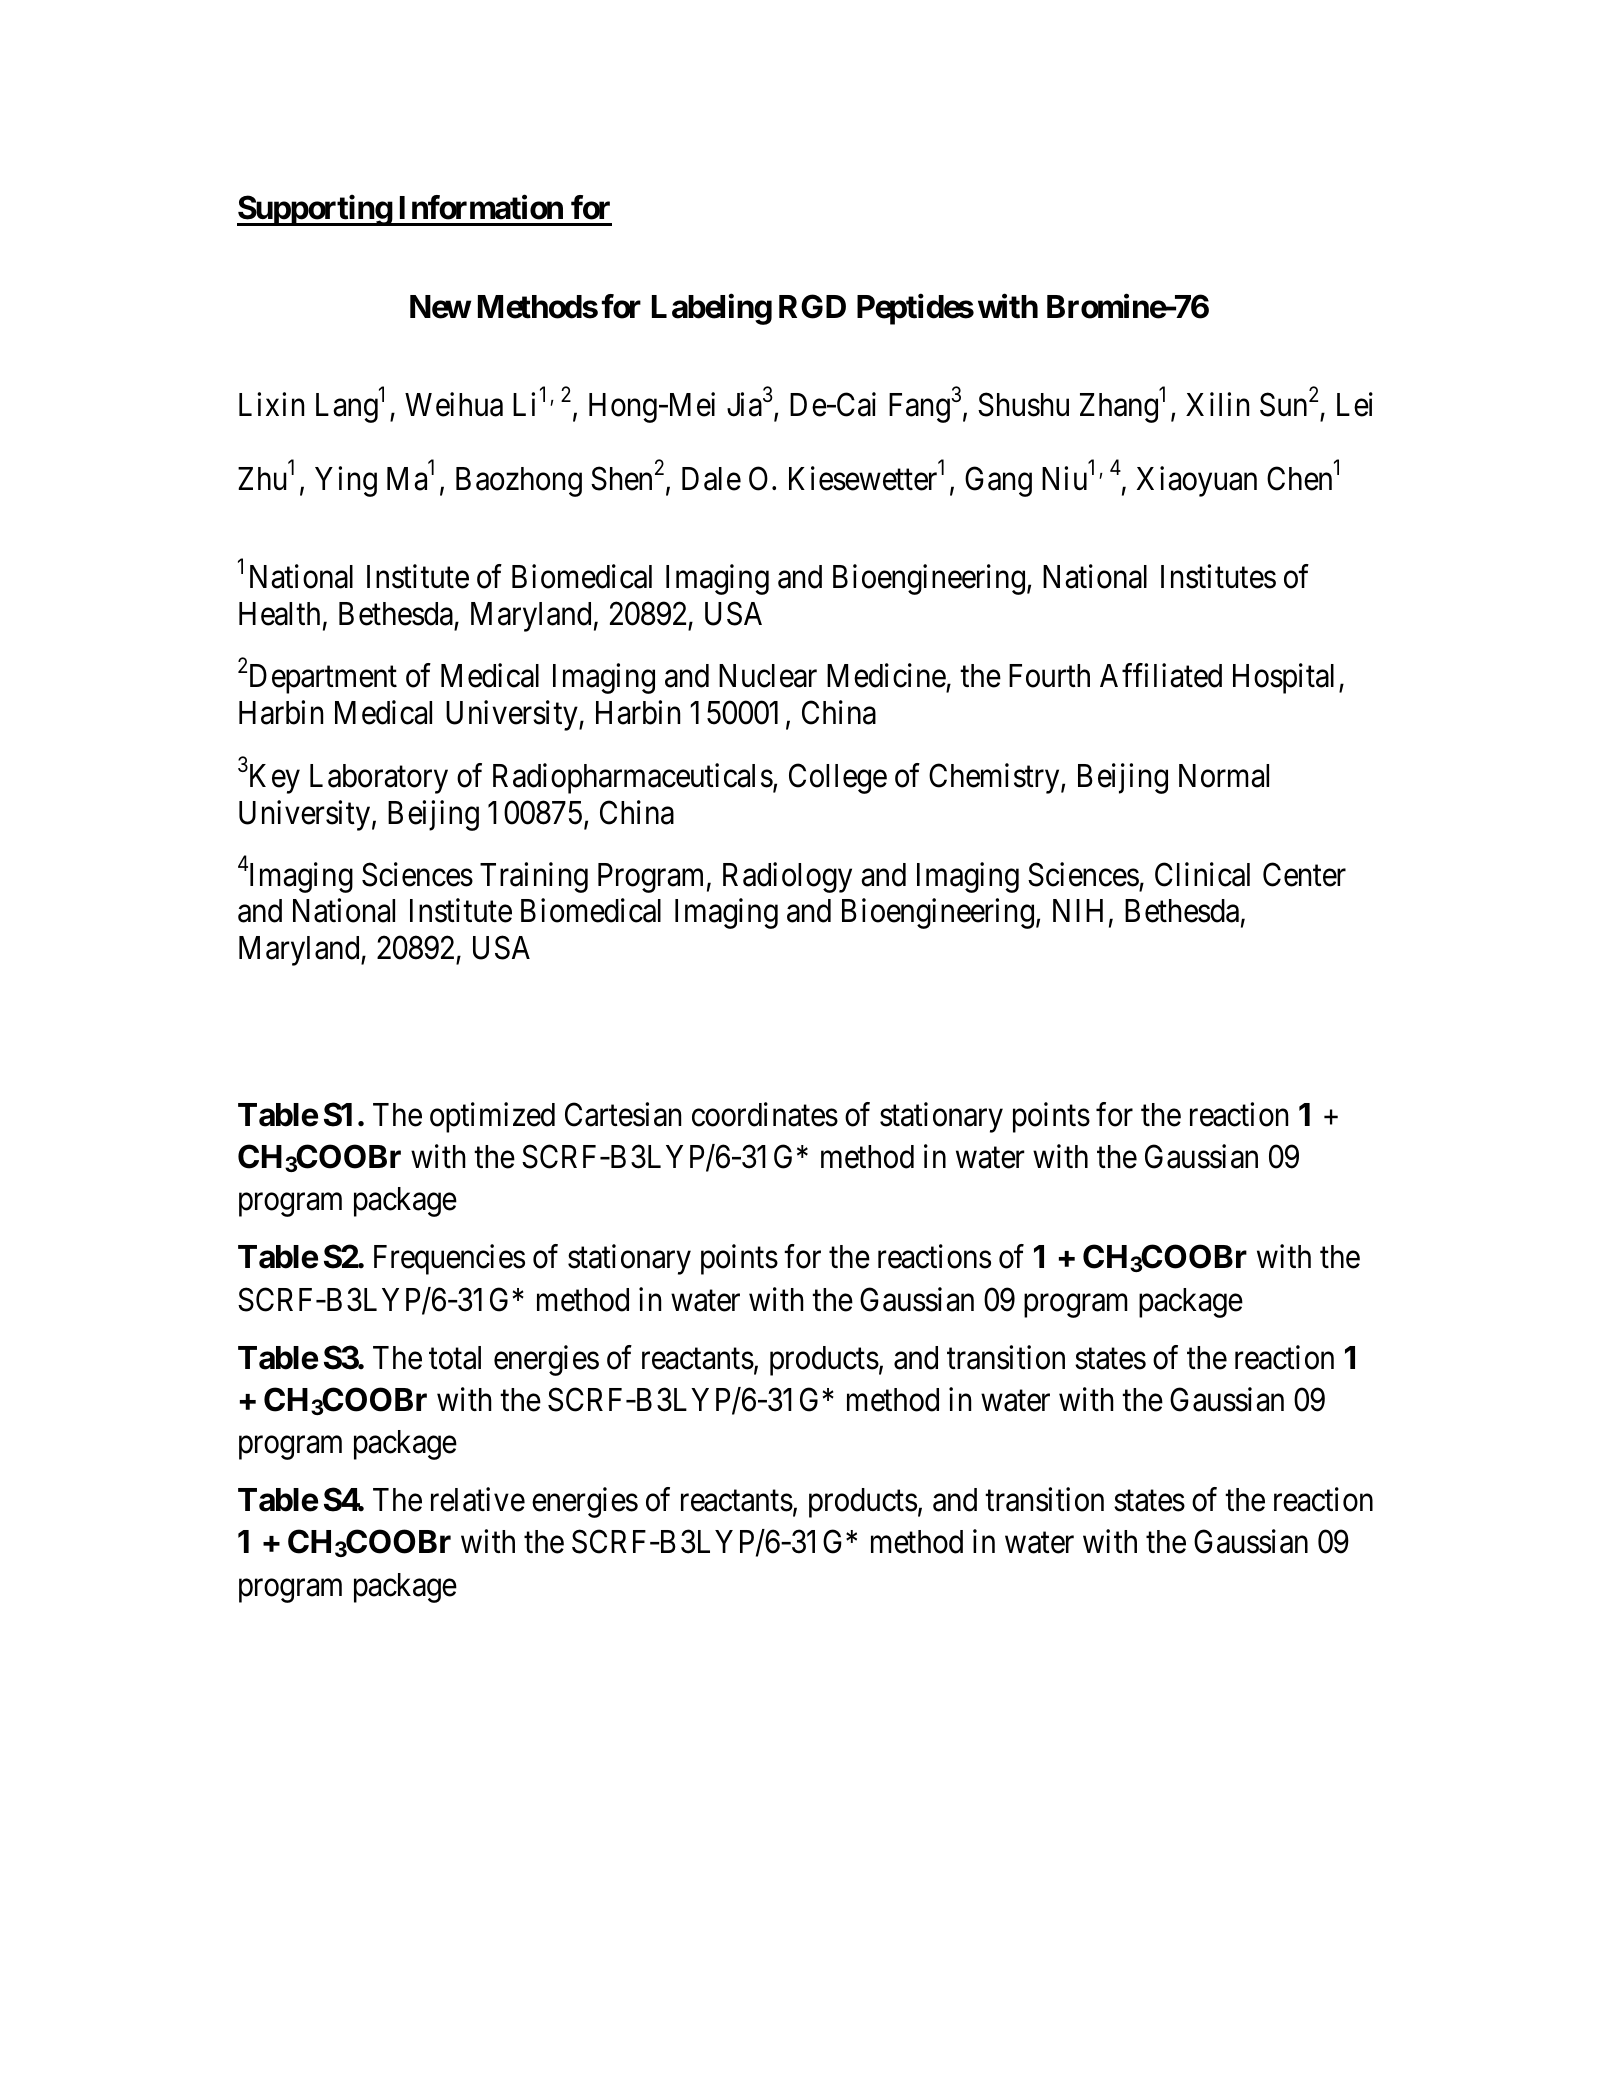 Image resolution: width=1614 pixels, height=2089 pixels. I want to click on total, so click(455, 1358).
